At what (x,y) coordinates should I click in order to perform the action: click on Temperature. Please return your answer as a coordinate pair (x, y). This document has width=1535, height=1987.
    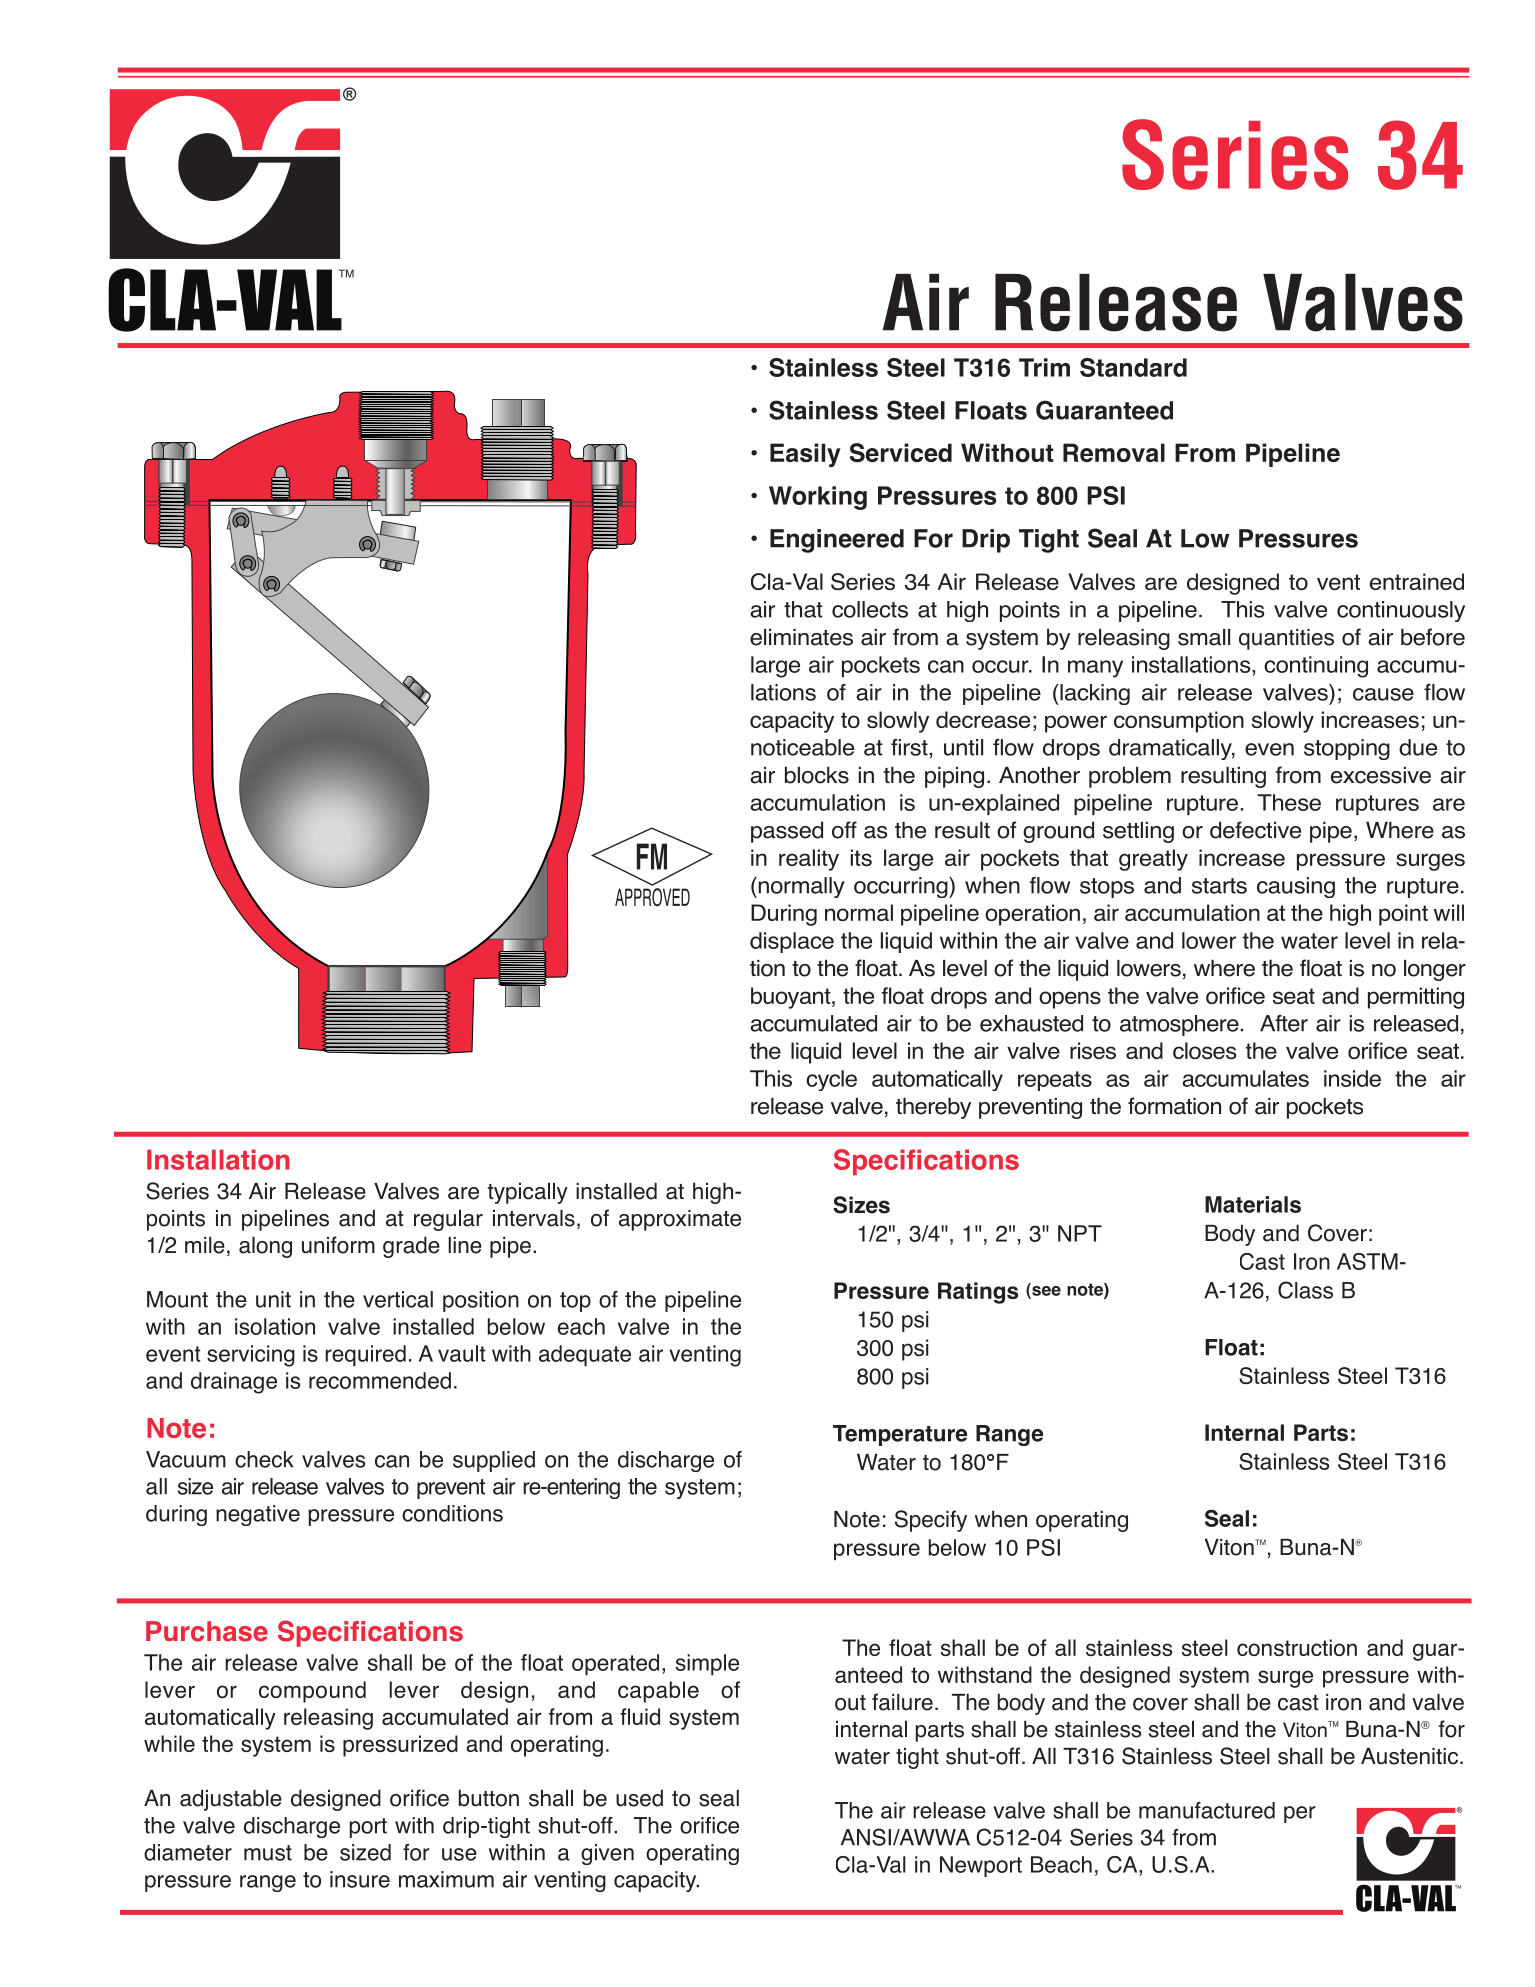
    Looking at the image, I should click on (900, 1435).
